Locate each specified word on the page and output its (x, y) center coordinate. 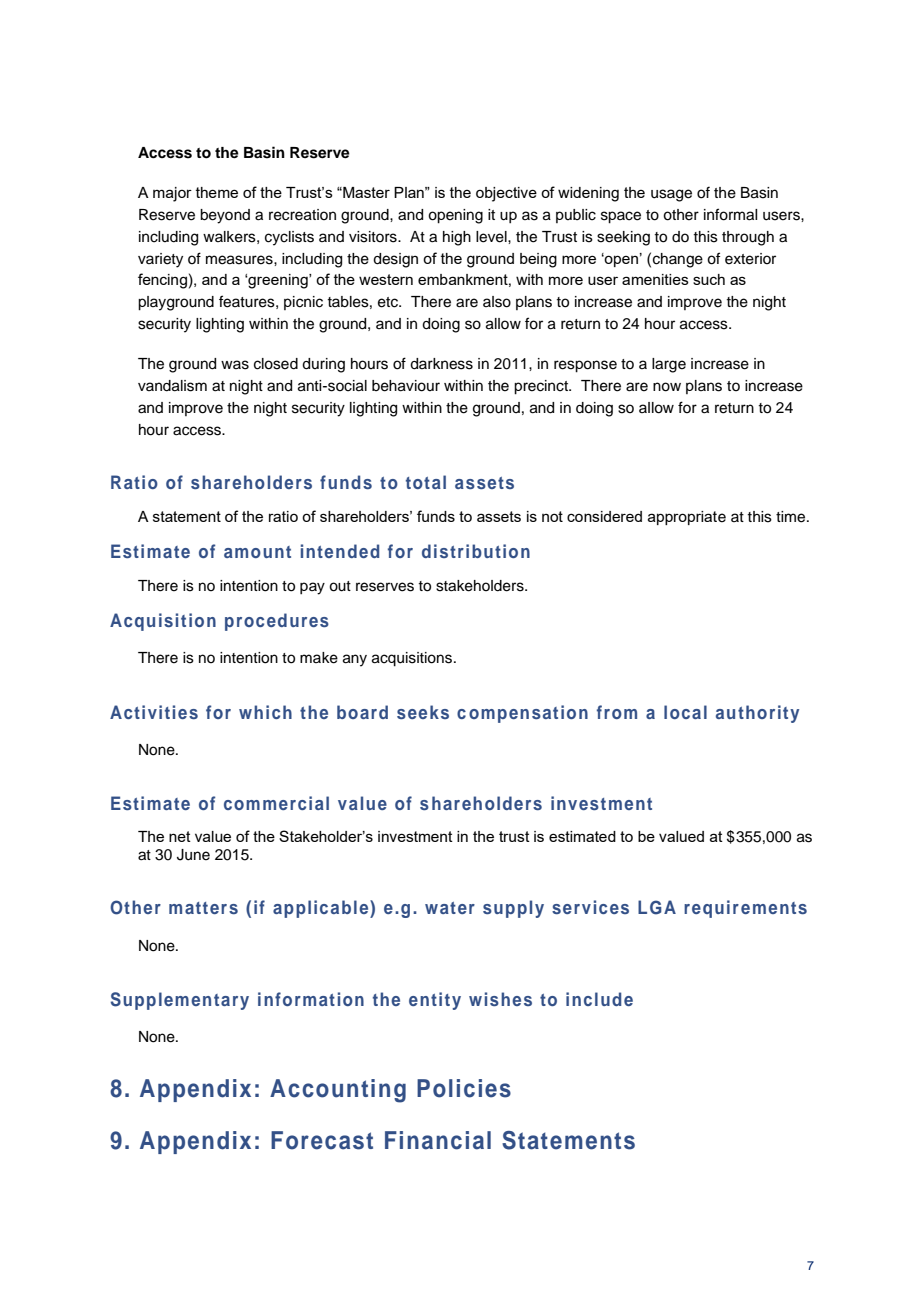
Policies (464, 1088)
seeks (423, 712)
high (457, 238)
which (265, 712)
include (599, 999)
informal (730, 214)
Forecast (322, 1140)
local (685, 712)
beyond (225, 216)
